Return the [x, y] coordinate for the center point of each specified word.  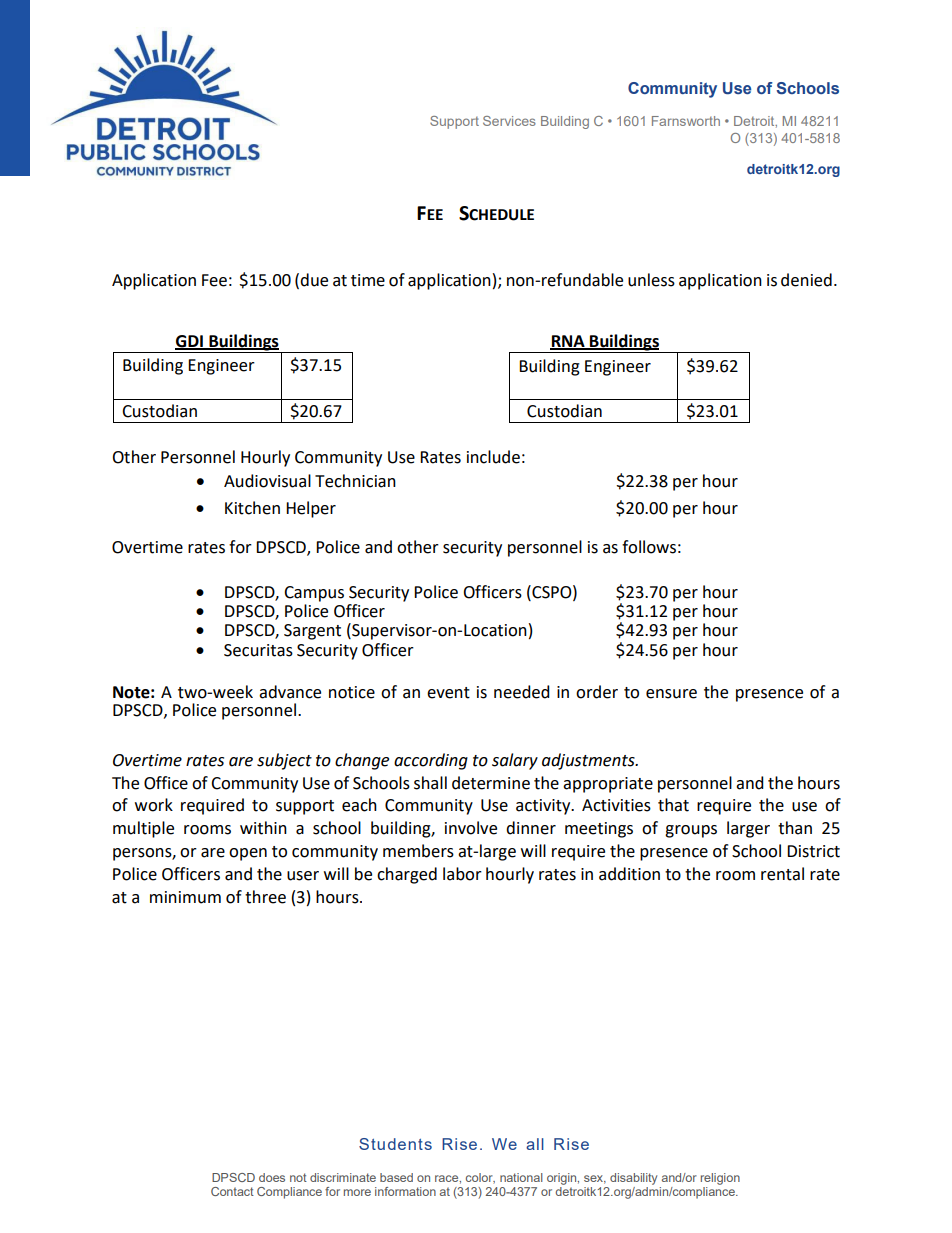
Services [509, 121]
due [314, 280]
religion [720, 1179]
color [480, 1178]
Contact [232, 1191]
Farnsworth [686, 121]
